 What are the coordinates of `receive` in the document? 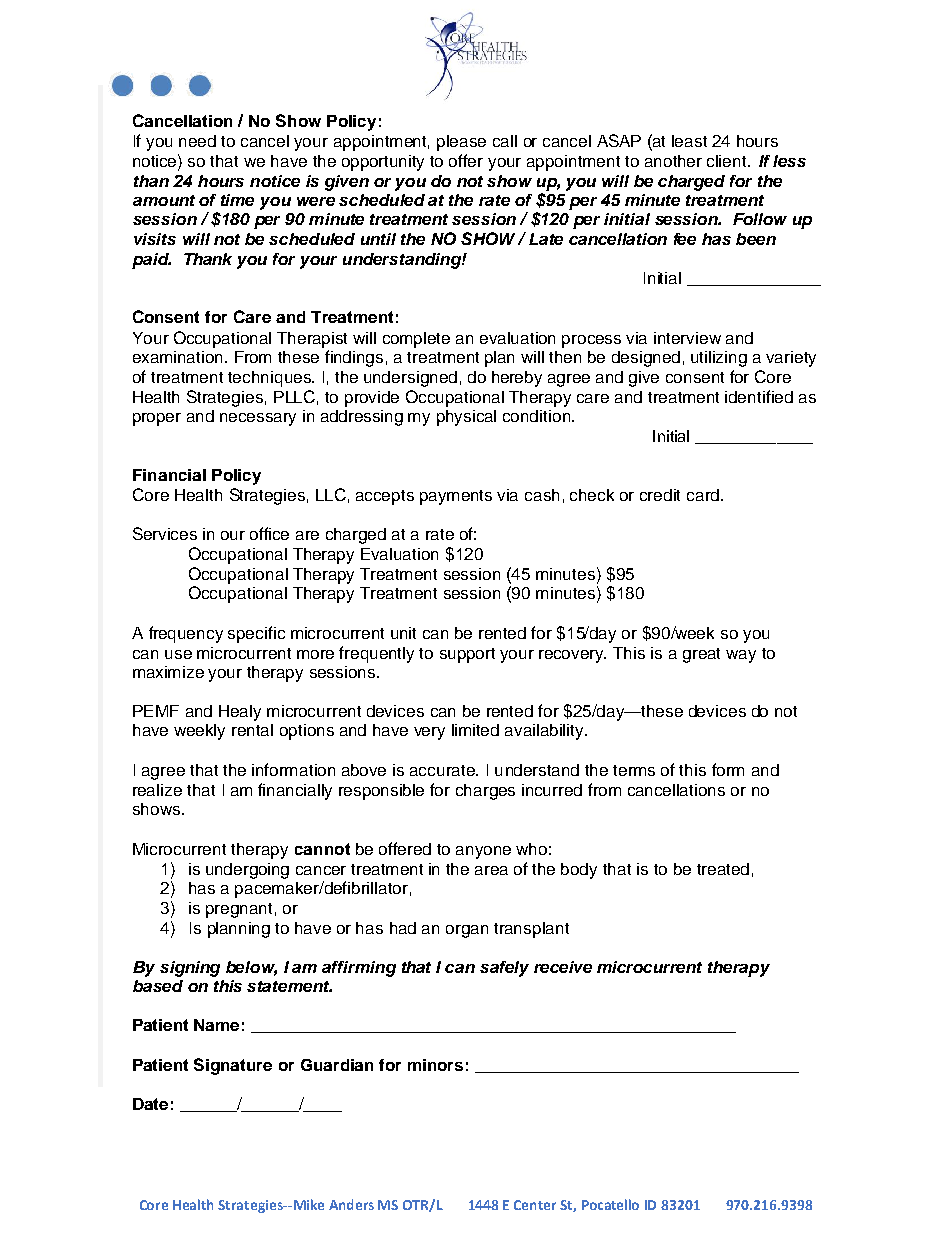 It's located at (563, 967).
